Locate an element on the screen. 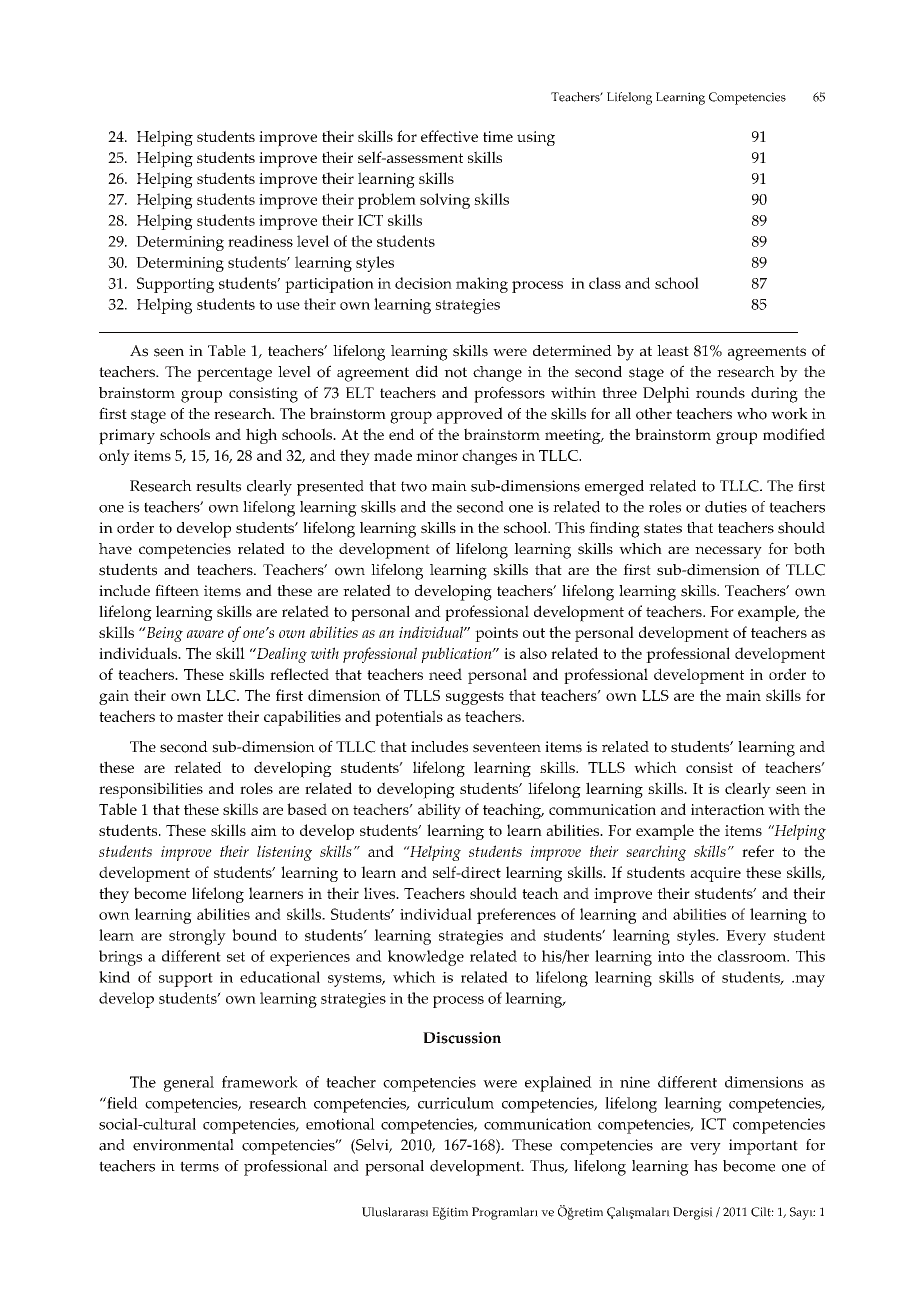 Image resolution: width=924 pixels, height=1308 pixels. necessary is located at coordinates (728, 552).
